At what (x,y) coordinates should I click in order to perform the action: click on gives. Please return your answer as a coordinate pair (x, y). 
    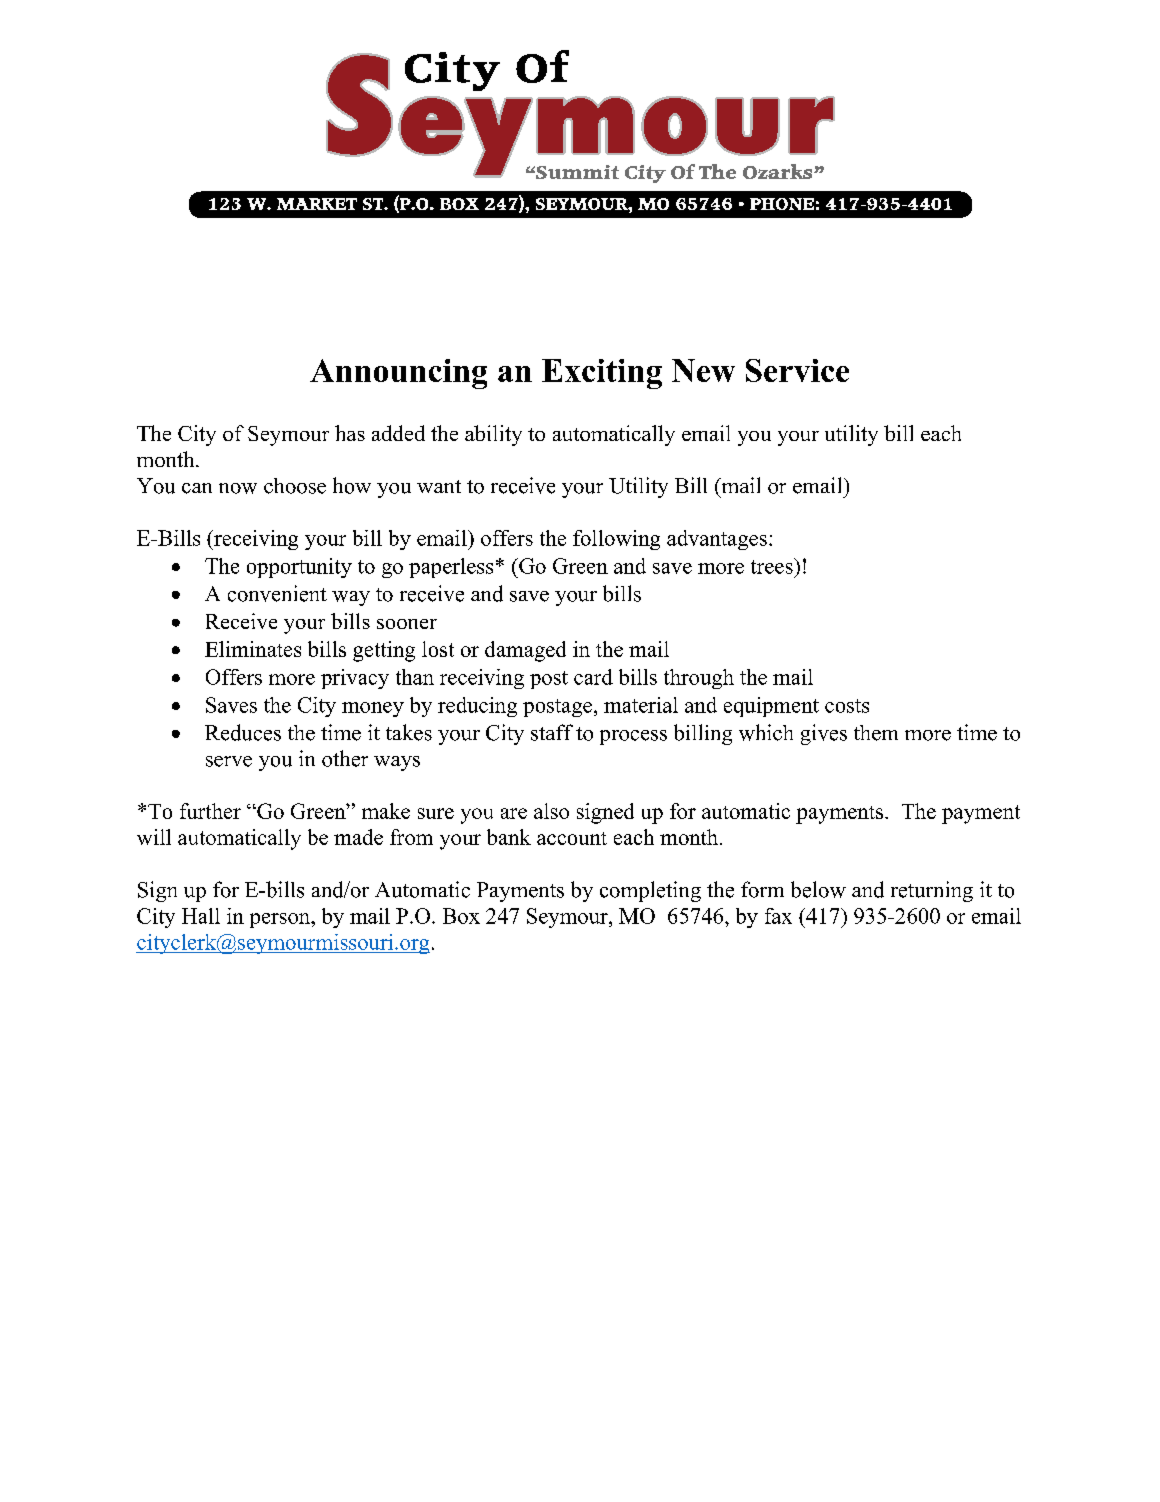
    Looking at the image, I should click on (824, 734).
